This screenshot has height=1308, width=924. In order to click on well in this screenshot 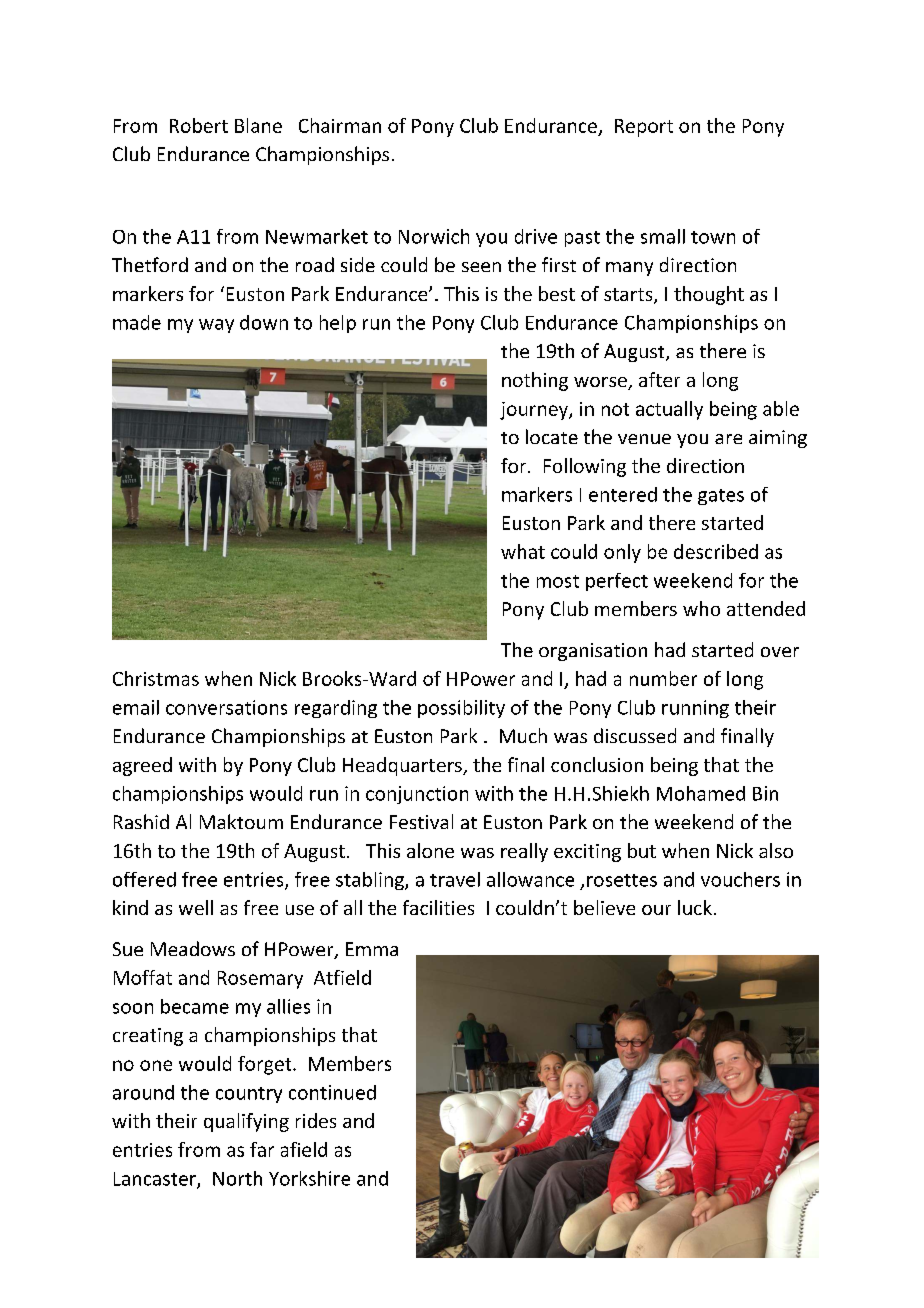, I will do `click(196, 907)`.
